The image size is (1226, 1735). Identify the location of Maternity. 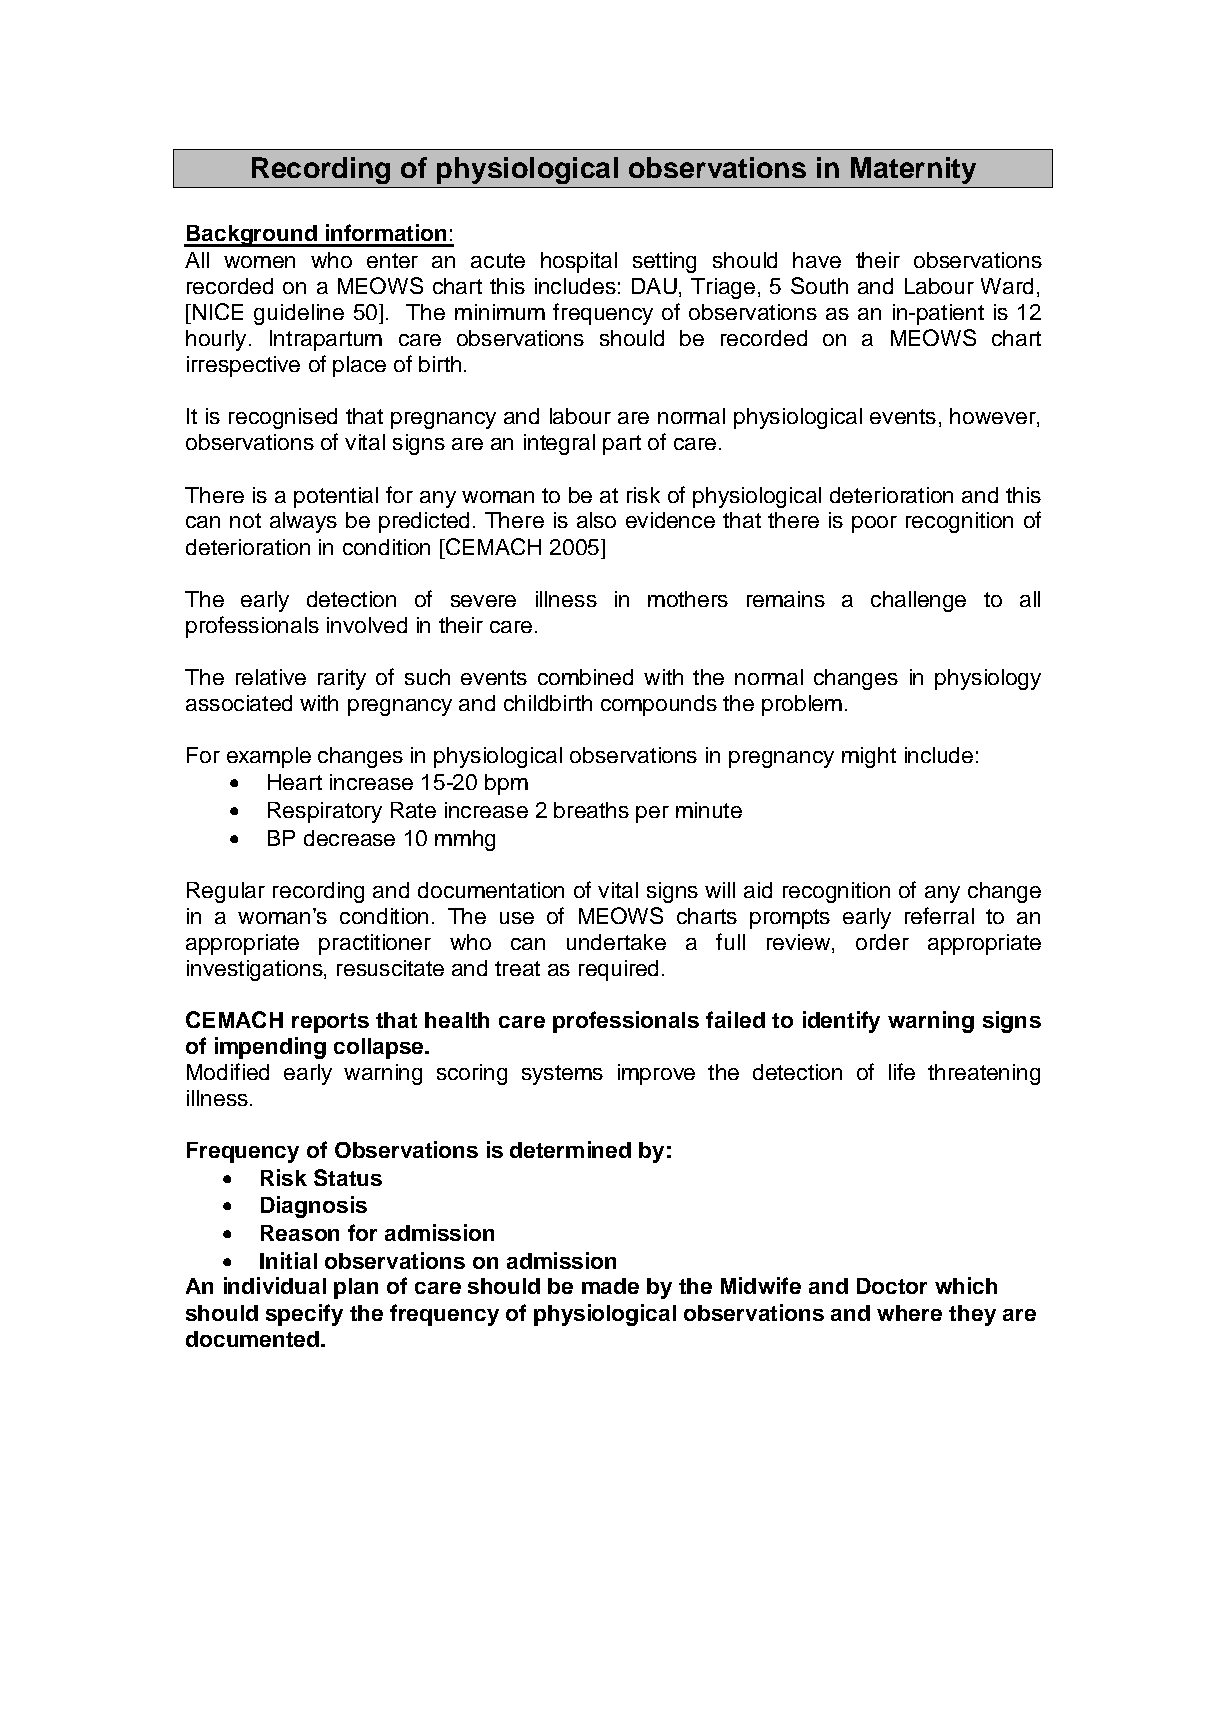
(913, 170).
